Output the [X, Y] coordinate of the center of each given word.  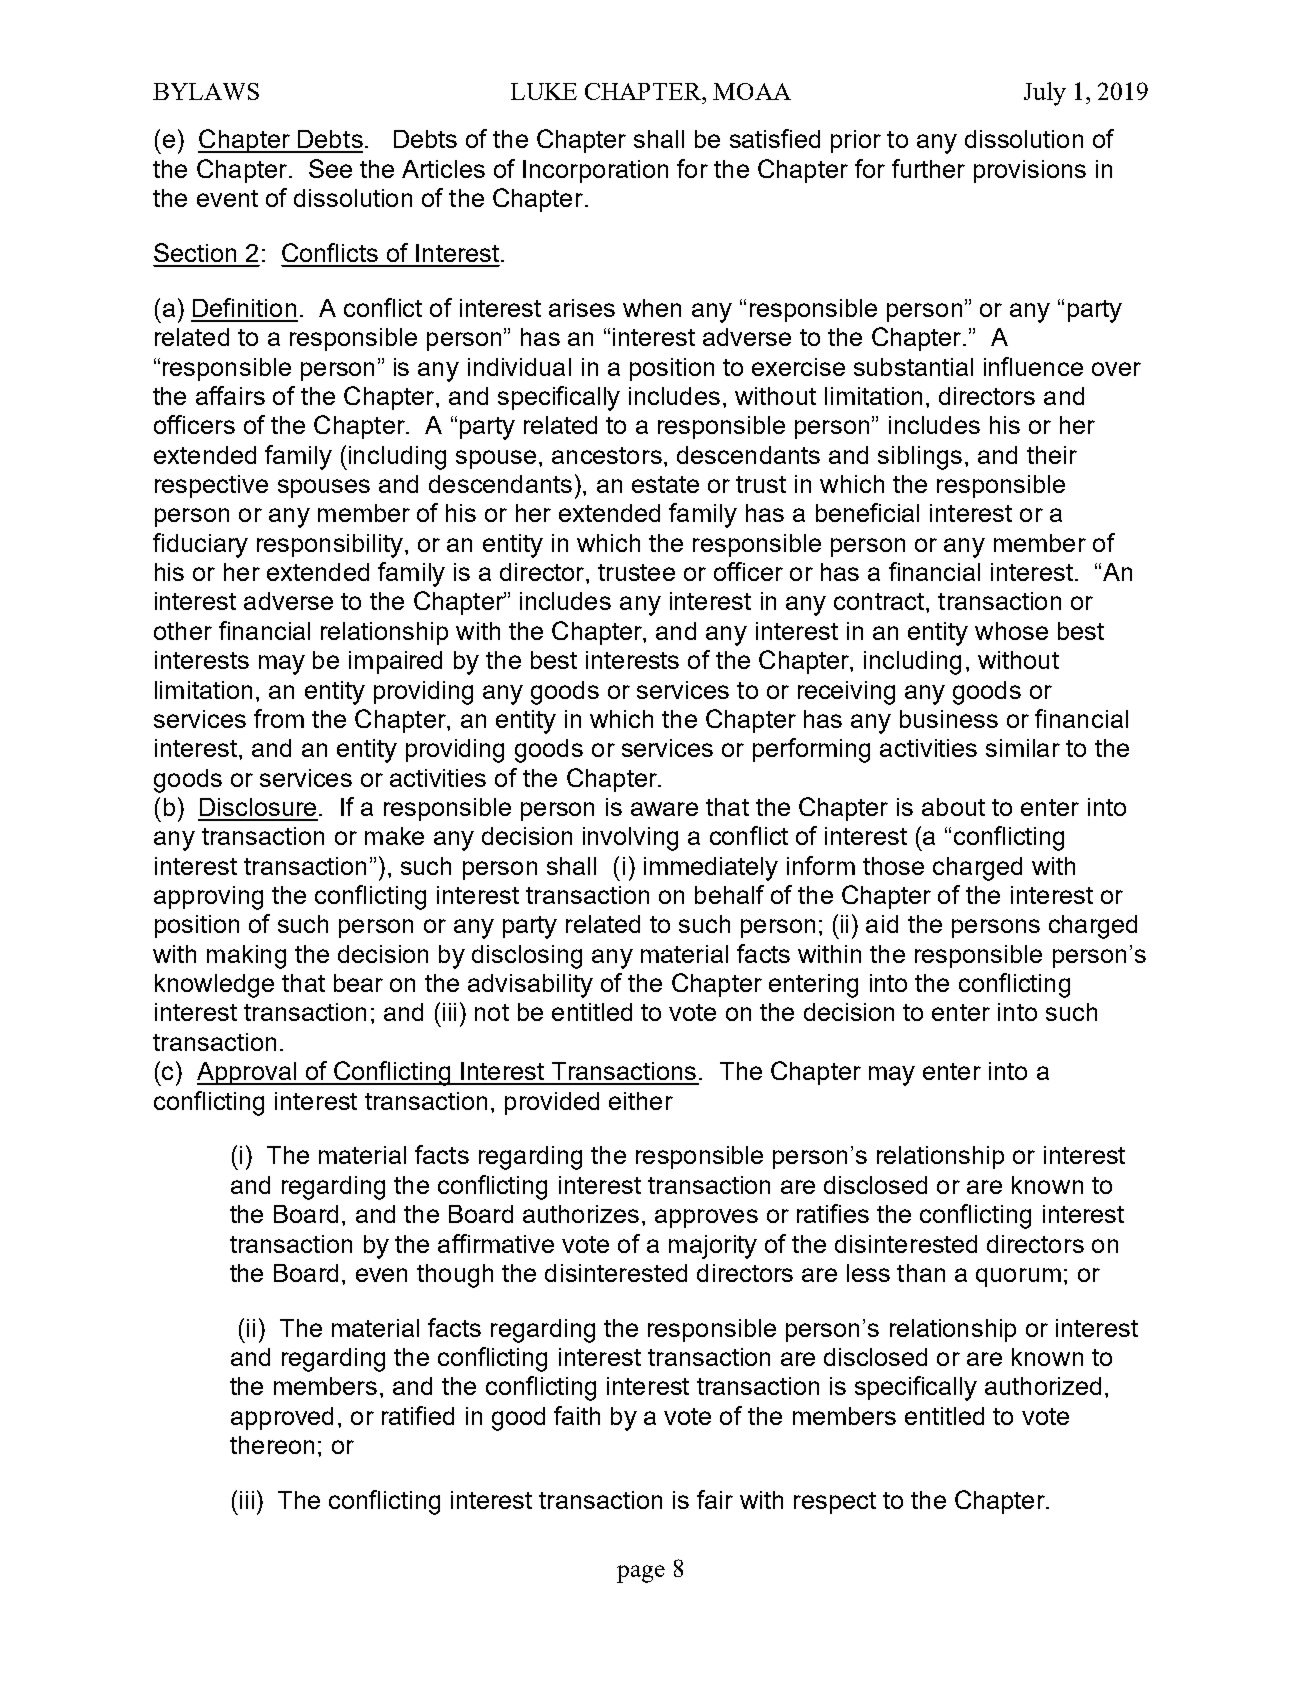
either [641, 1101]
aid [882, 924]
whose [1011, 631]
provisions [1030, 171]
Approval [248, 1073]
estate [665, 484]
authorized [1043, 1386]
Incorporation [595, 171]
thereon [272, 1445]
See [330, 168]
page [641, 1574]
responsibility [330, 546]
